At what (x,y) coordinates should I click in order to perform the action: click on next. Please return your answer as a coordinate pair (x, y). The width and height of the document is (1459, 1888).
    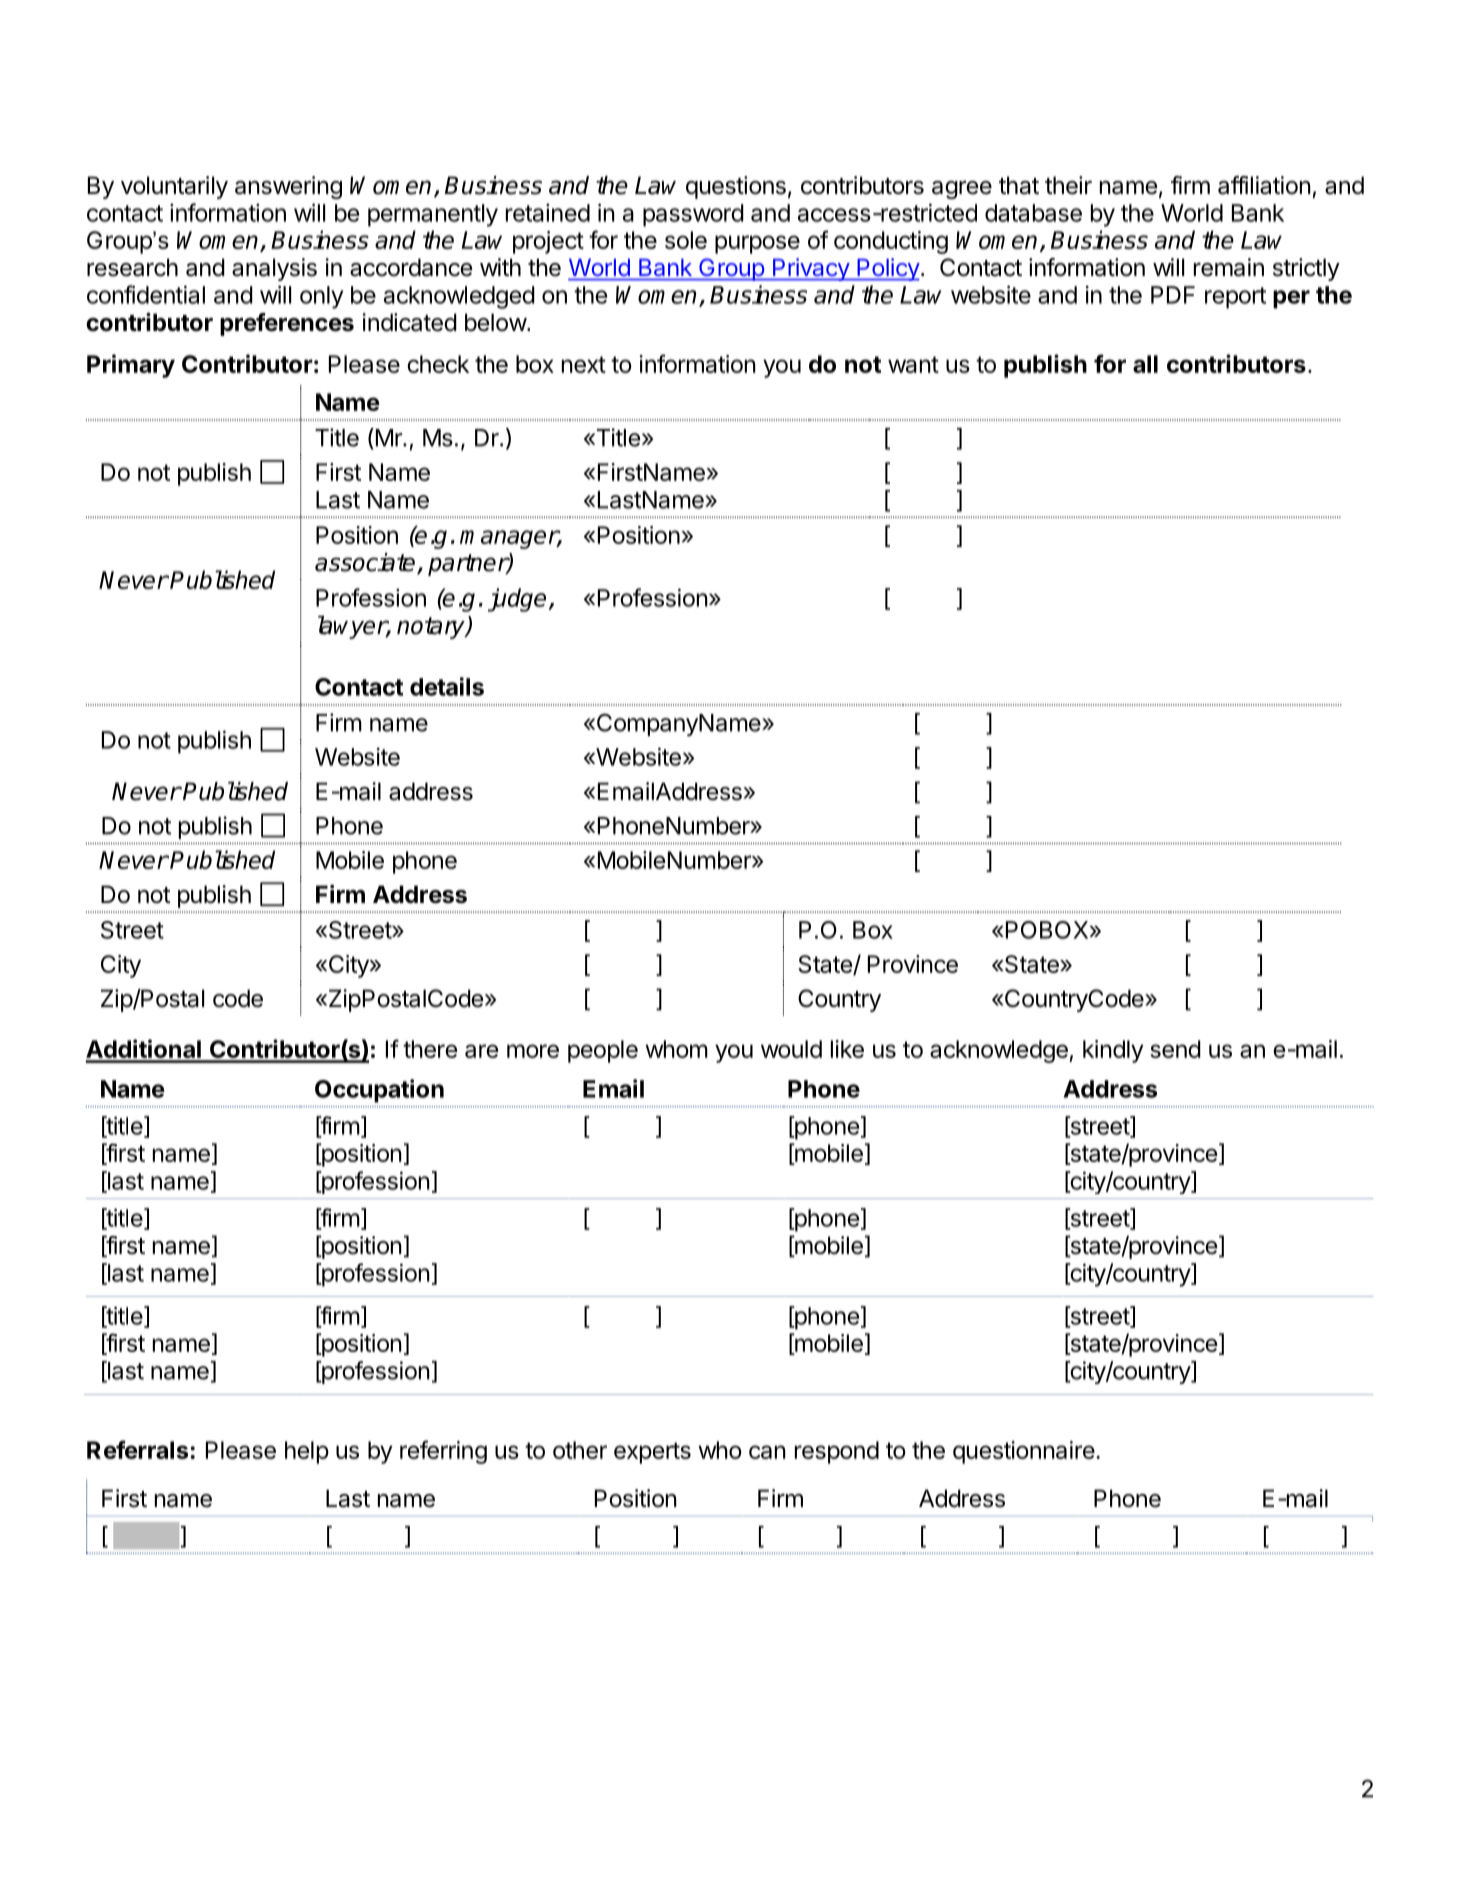
    Looking at the image, I should click on (584, 364).
